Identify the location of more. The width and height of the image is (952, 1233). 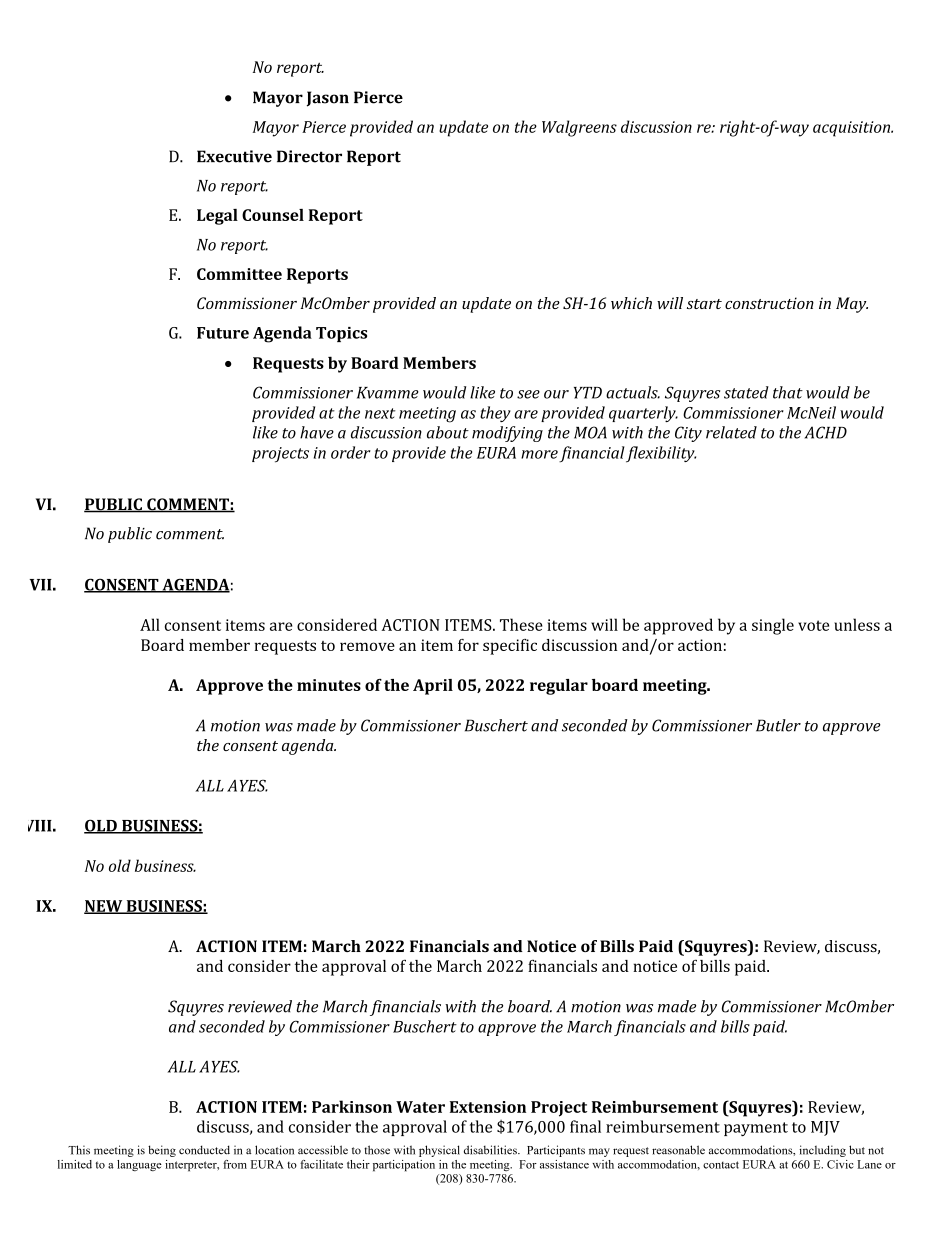
(539, 454).
